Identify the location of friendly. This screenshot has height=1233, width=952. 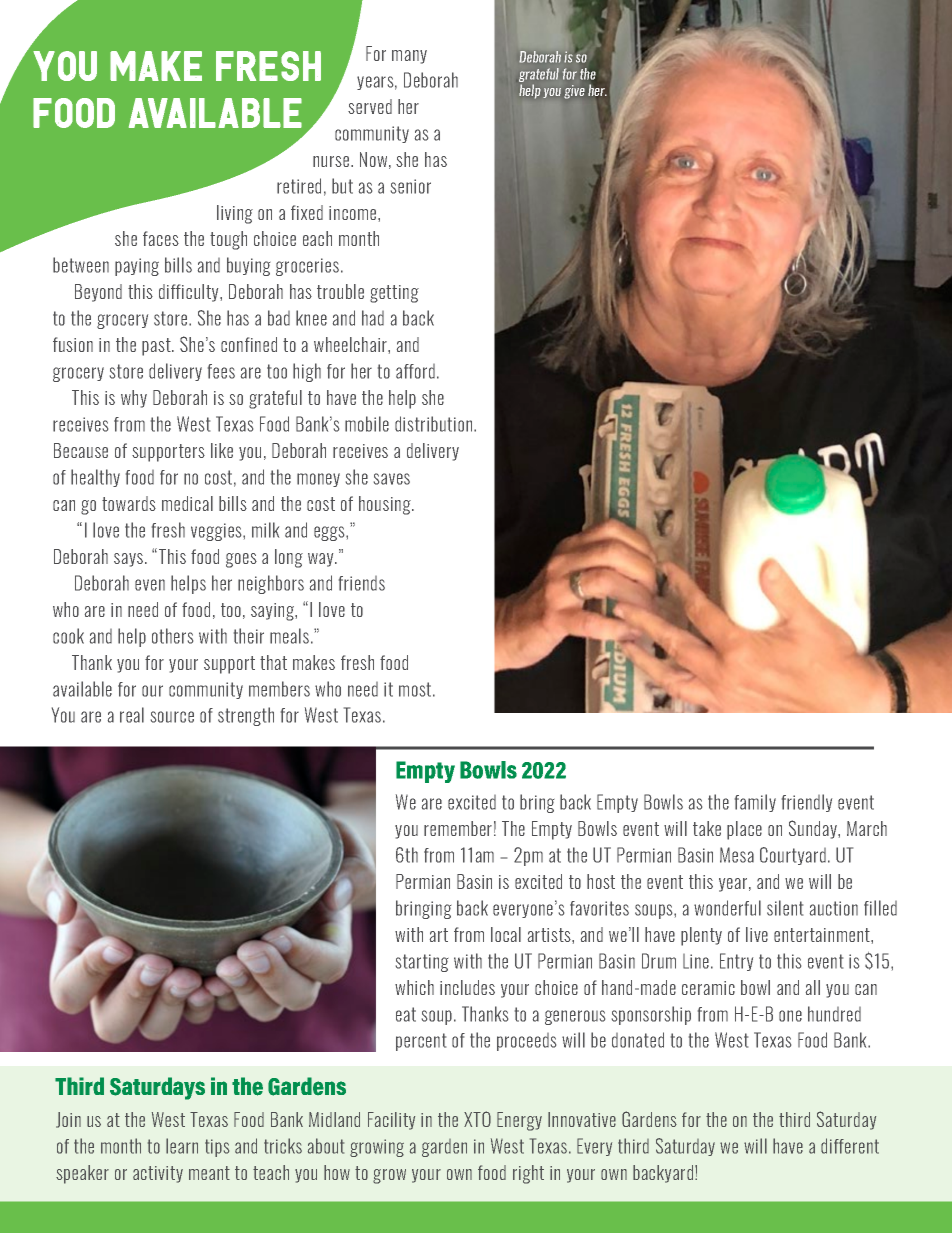
(807, 803).
